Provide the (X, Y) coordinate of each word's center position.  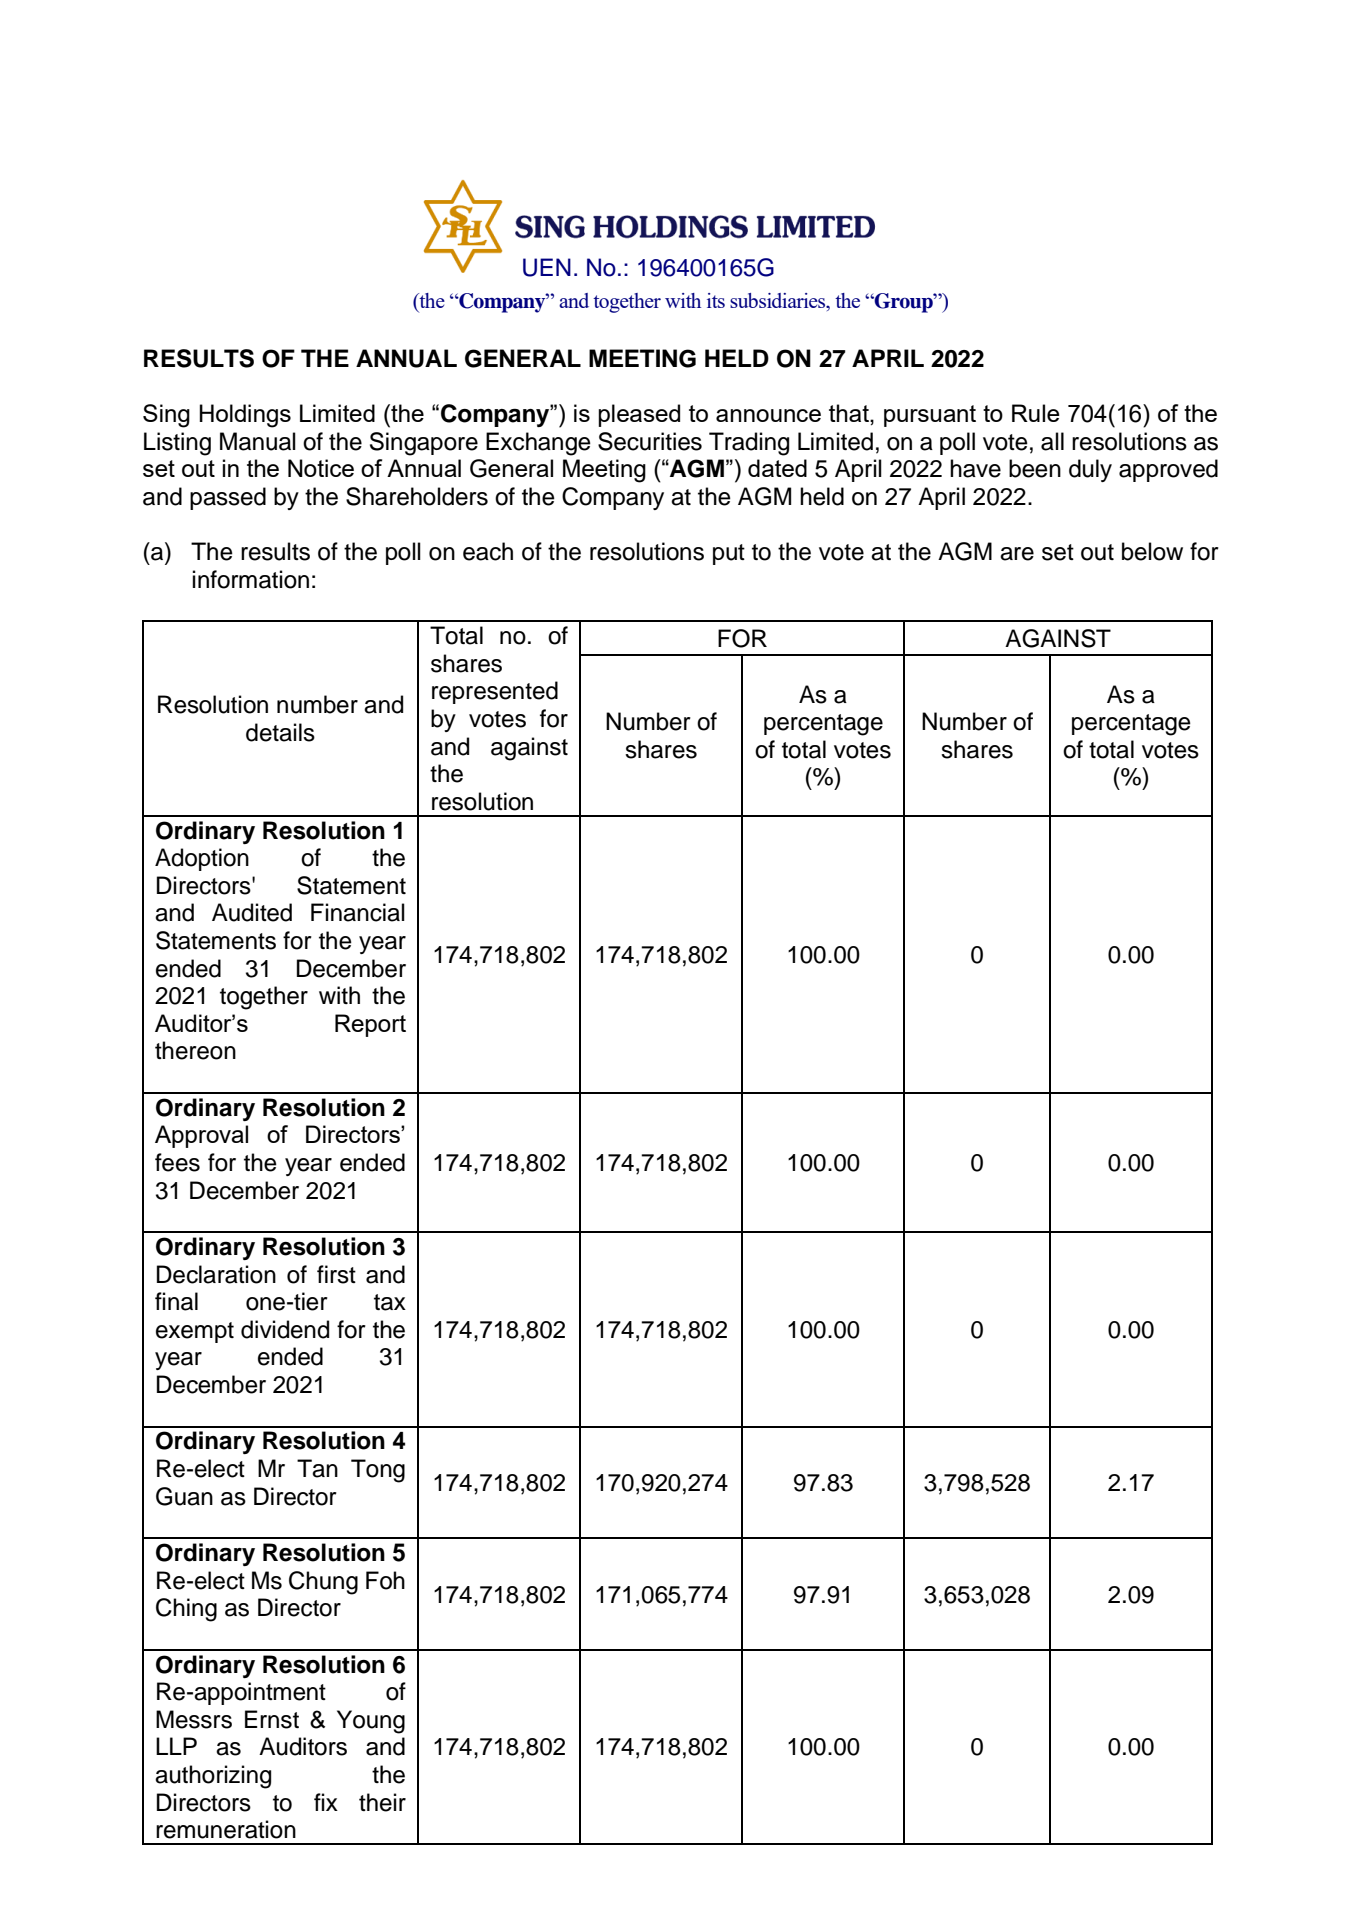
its (716, 300)
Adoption (202, 859)
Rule (1036, 413)
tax (390, 1302)
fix (326, 1802)
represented (495, 692)
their (382, 1802)
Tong (378, 1471)
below (1152, 551)
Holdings (245, 416)
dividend (285, 1329)
